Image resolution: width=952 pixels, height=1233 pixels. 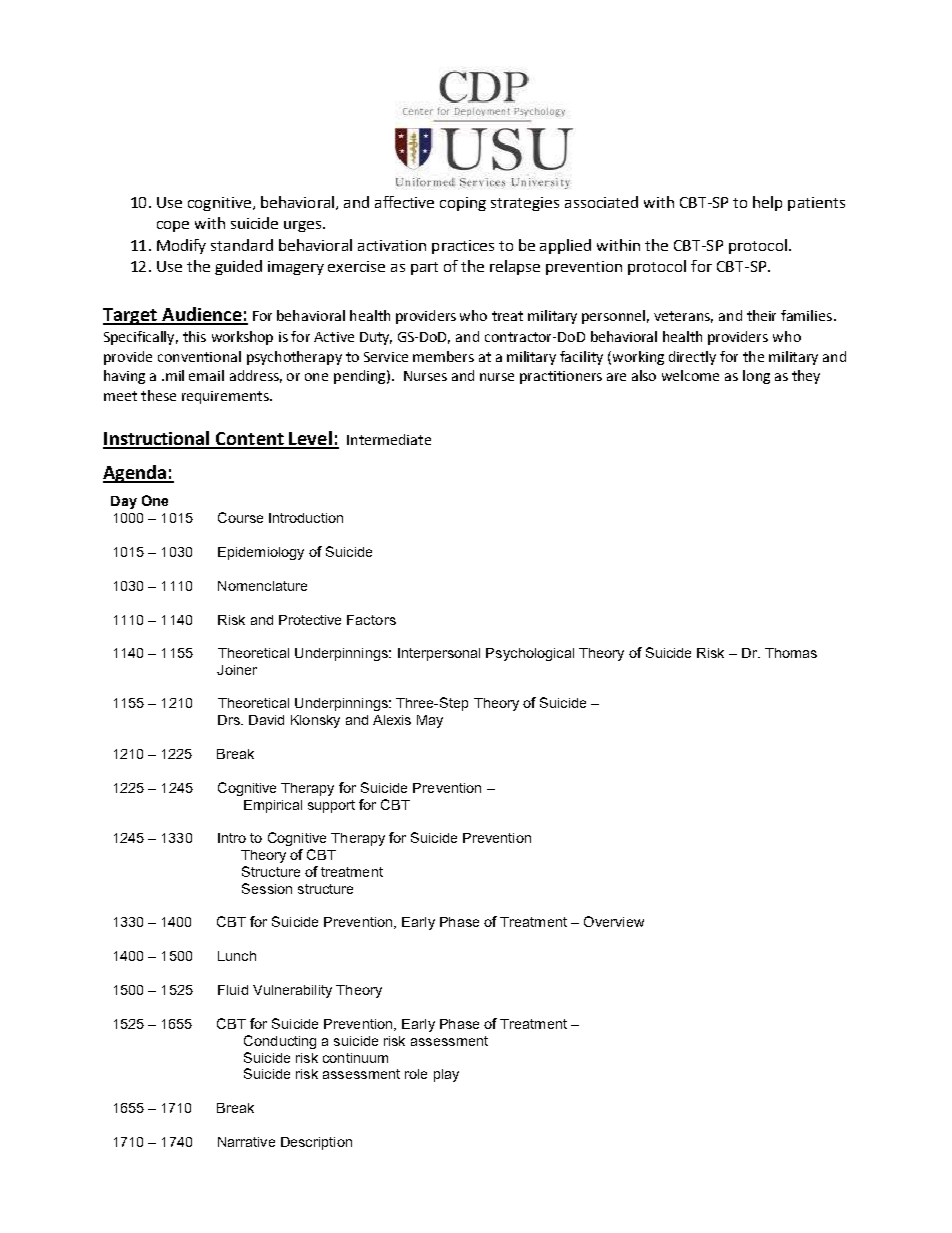 I want to click on help, so click(x=767, y=203).
